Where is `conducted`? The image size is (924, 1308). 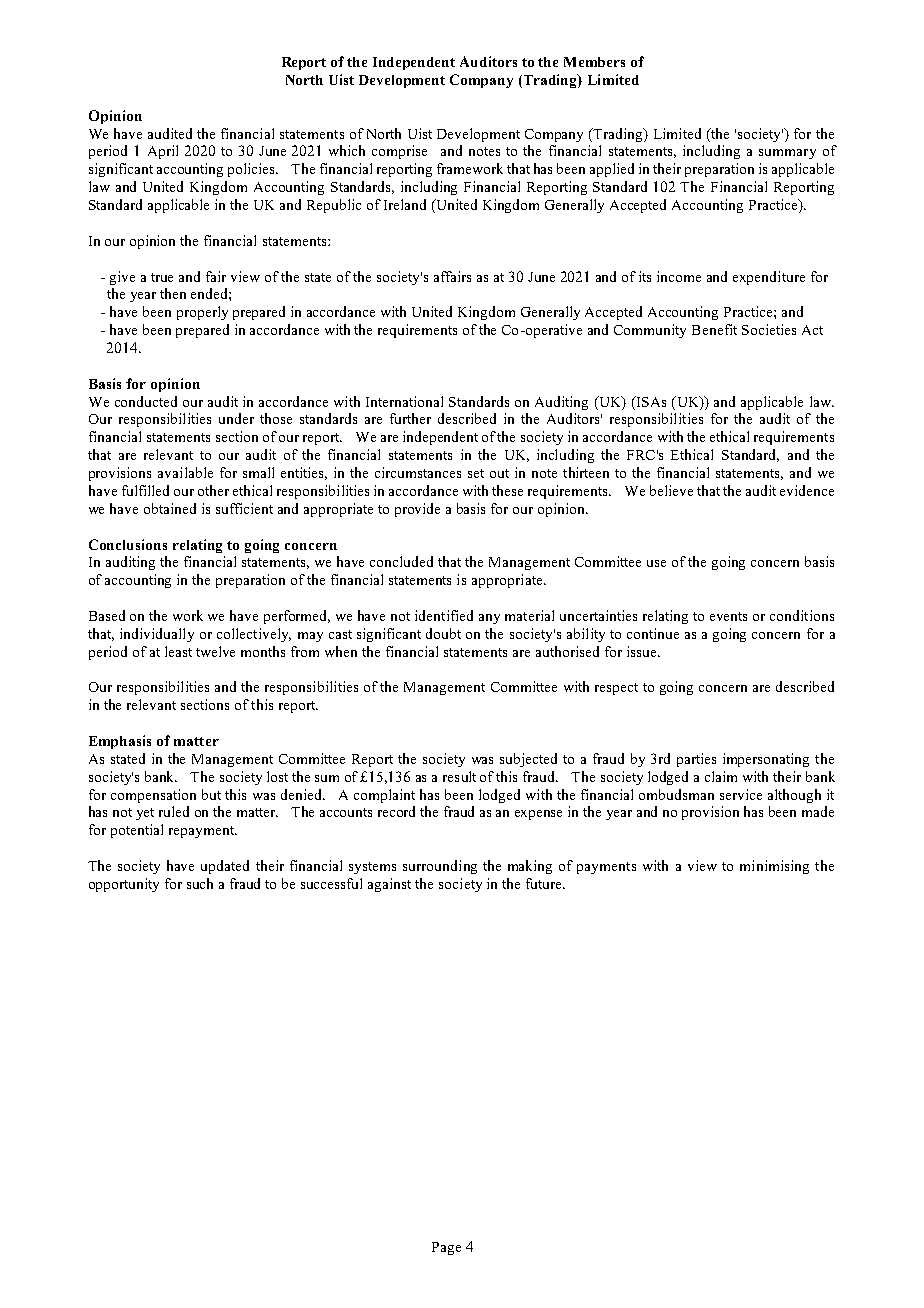 conducted is located at coordinates (146, 401).
